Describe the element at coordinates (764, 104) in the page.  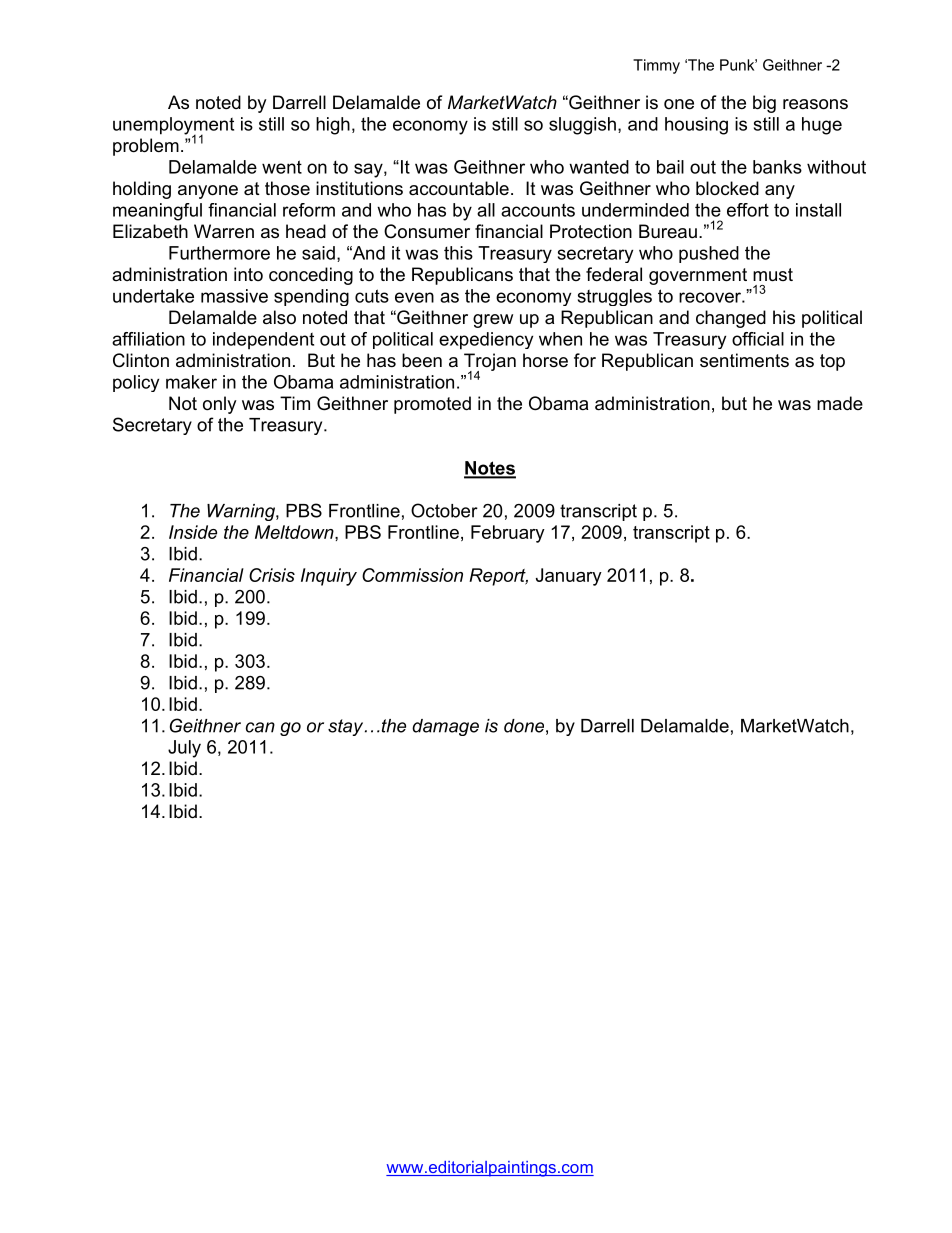
I see `big` at that location.
